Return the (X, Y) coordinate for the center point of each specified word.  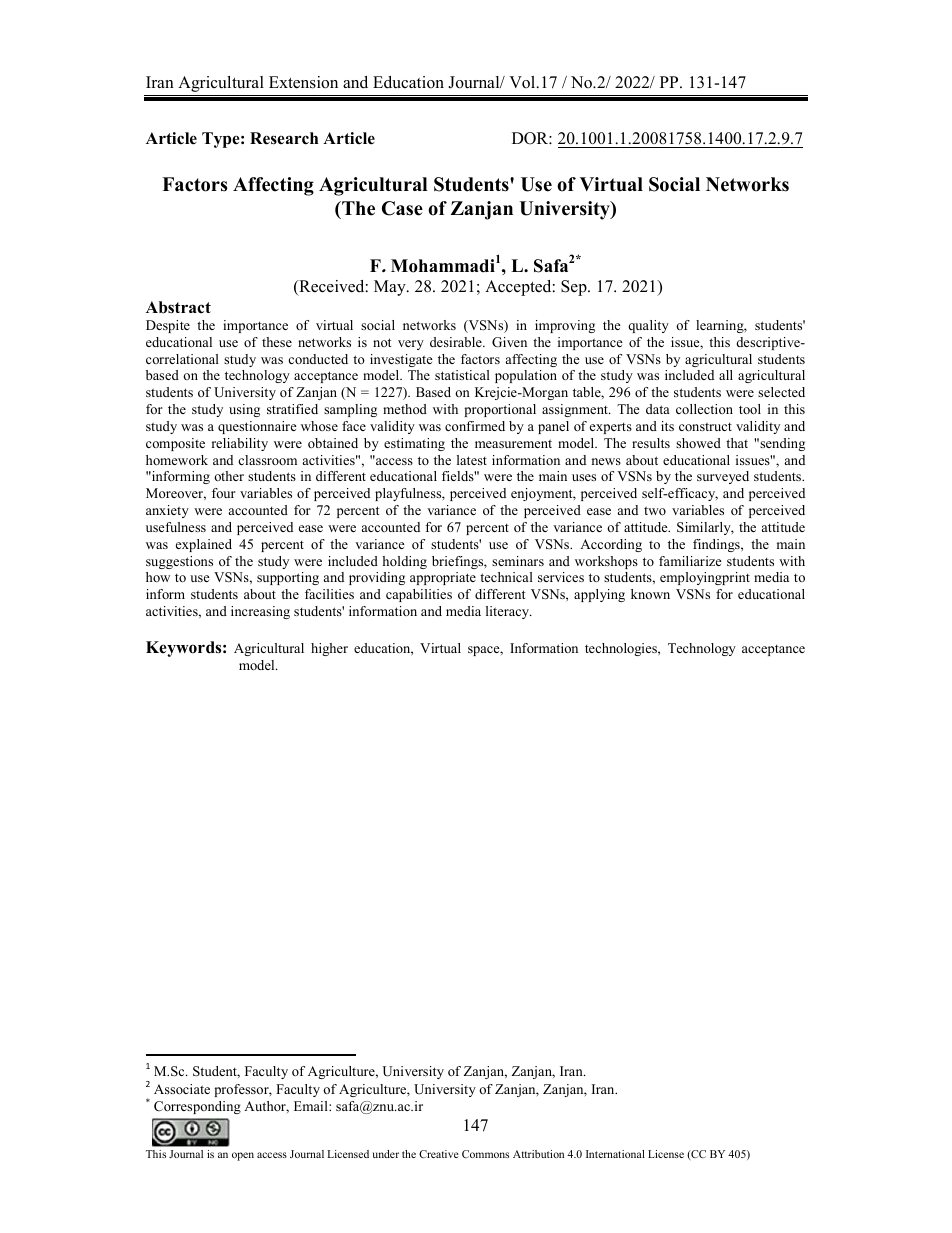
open (243, 1156)
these (277, 342)
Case (402, 208)
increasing (260, 612)
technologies (622, 649)
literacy (509, 612)
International (615, 1154)
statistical (462, 375)
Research (284, 138)
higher (329, 649)
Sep (575, 288)
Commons (485, 1154)
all (726, 375)
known (650, 594)
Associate (182, 1089)
